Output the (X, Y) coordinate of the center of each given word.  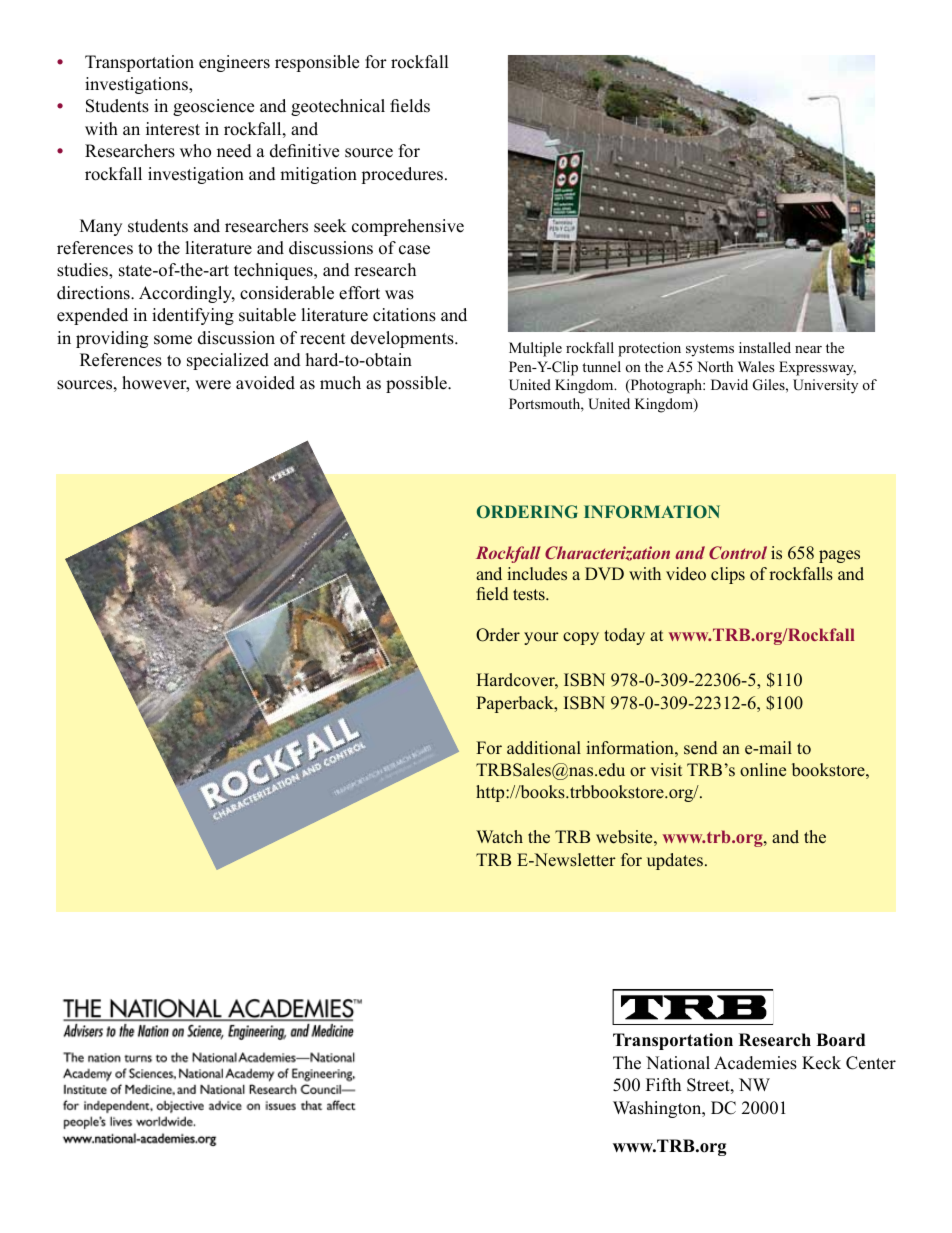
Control (738, 552)
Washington (658, 1109)
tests (530, 595)
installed (765, 347)
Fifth (663, 1084)
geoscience (213, 107)
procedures (402, 175)
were (213, 385)
